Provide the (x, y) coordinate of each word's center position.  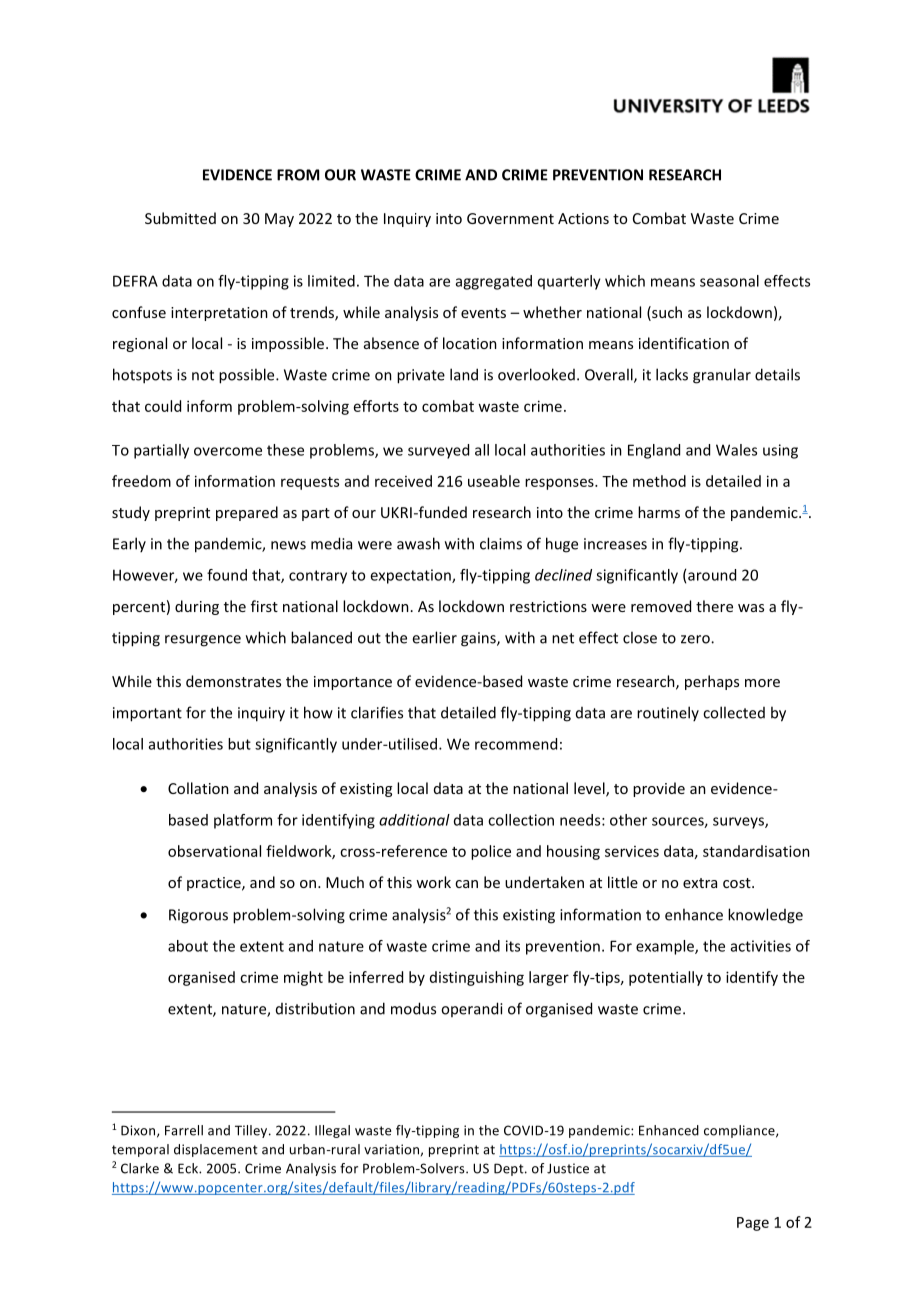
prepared (247, 513)
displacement (216, 1150)
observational (214, 851)
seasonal (729, 281)
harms (659, 512)
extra (700, 883)
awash (418, 543)
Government (510, 218)
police (491, 852)
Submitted (180, 218)
